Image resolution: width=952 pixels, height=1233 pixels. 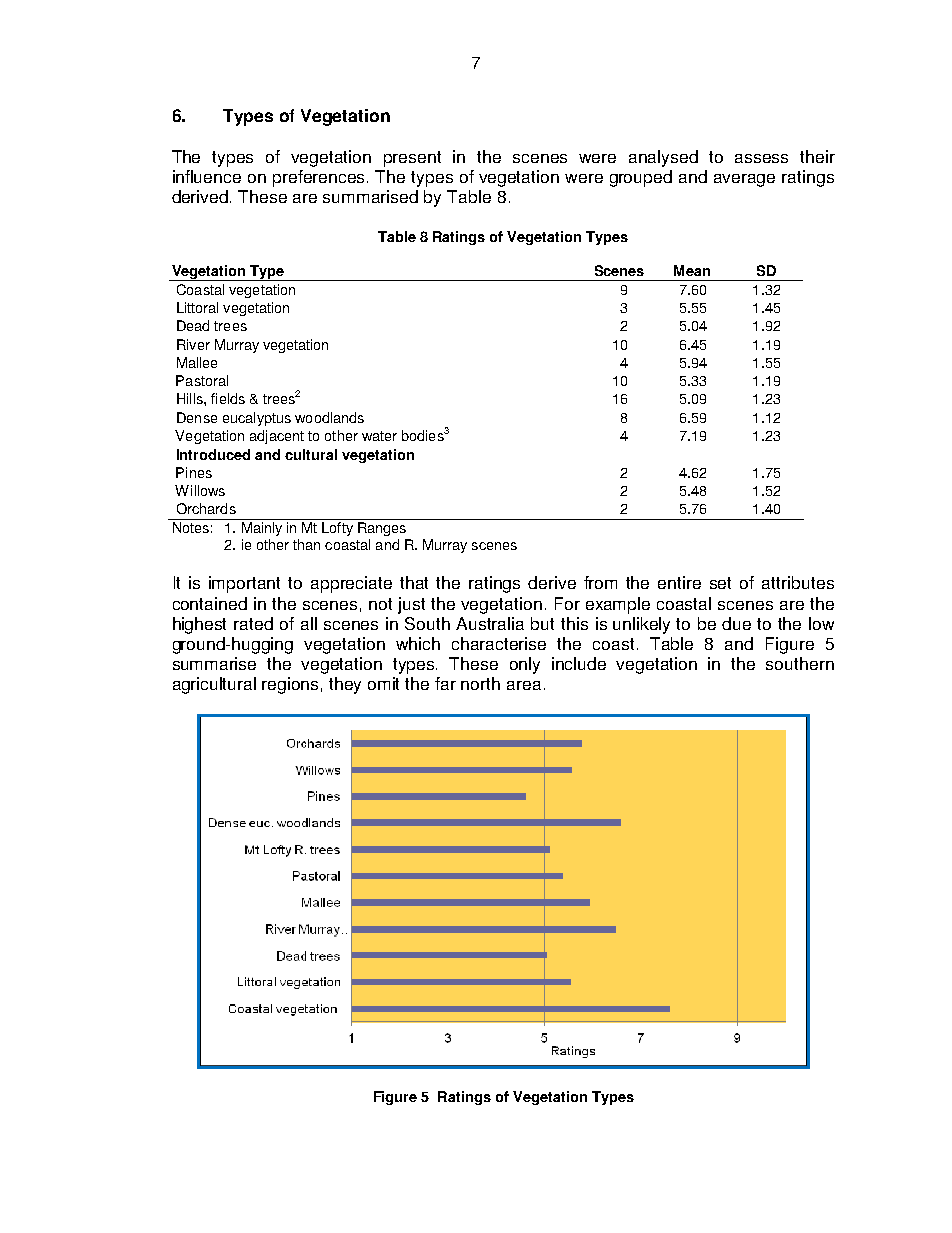 I want to click on grouped, so click(x=641, y=178).
